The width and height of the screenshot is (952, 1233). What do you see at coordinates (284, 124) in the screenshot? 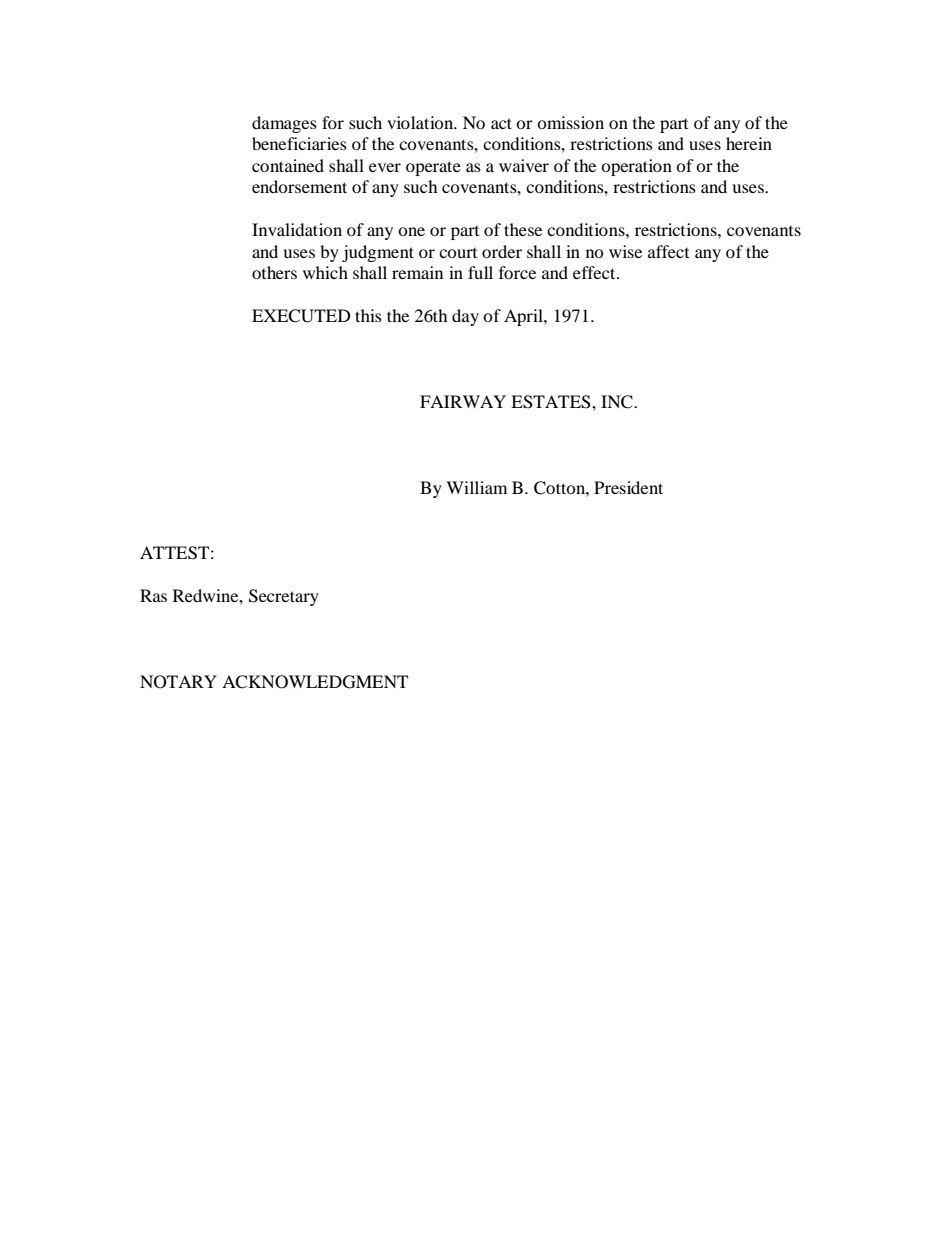
I see `damages` at bounding box center [284, 124].
